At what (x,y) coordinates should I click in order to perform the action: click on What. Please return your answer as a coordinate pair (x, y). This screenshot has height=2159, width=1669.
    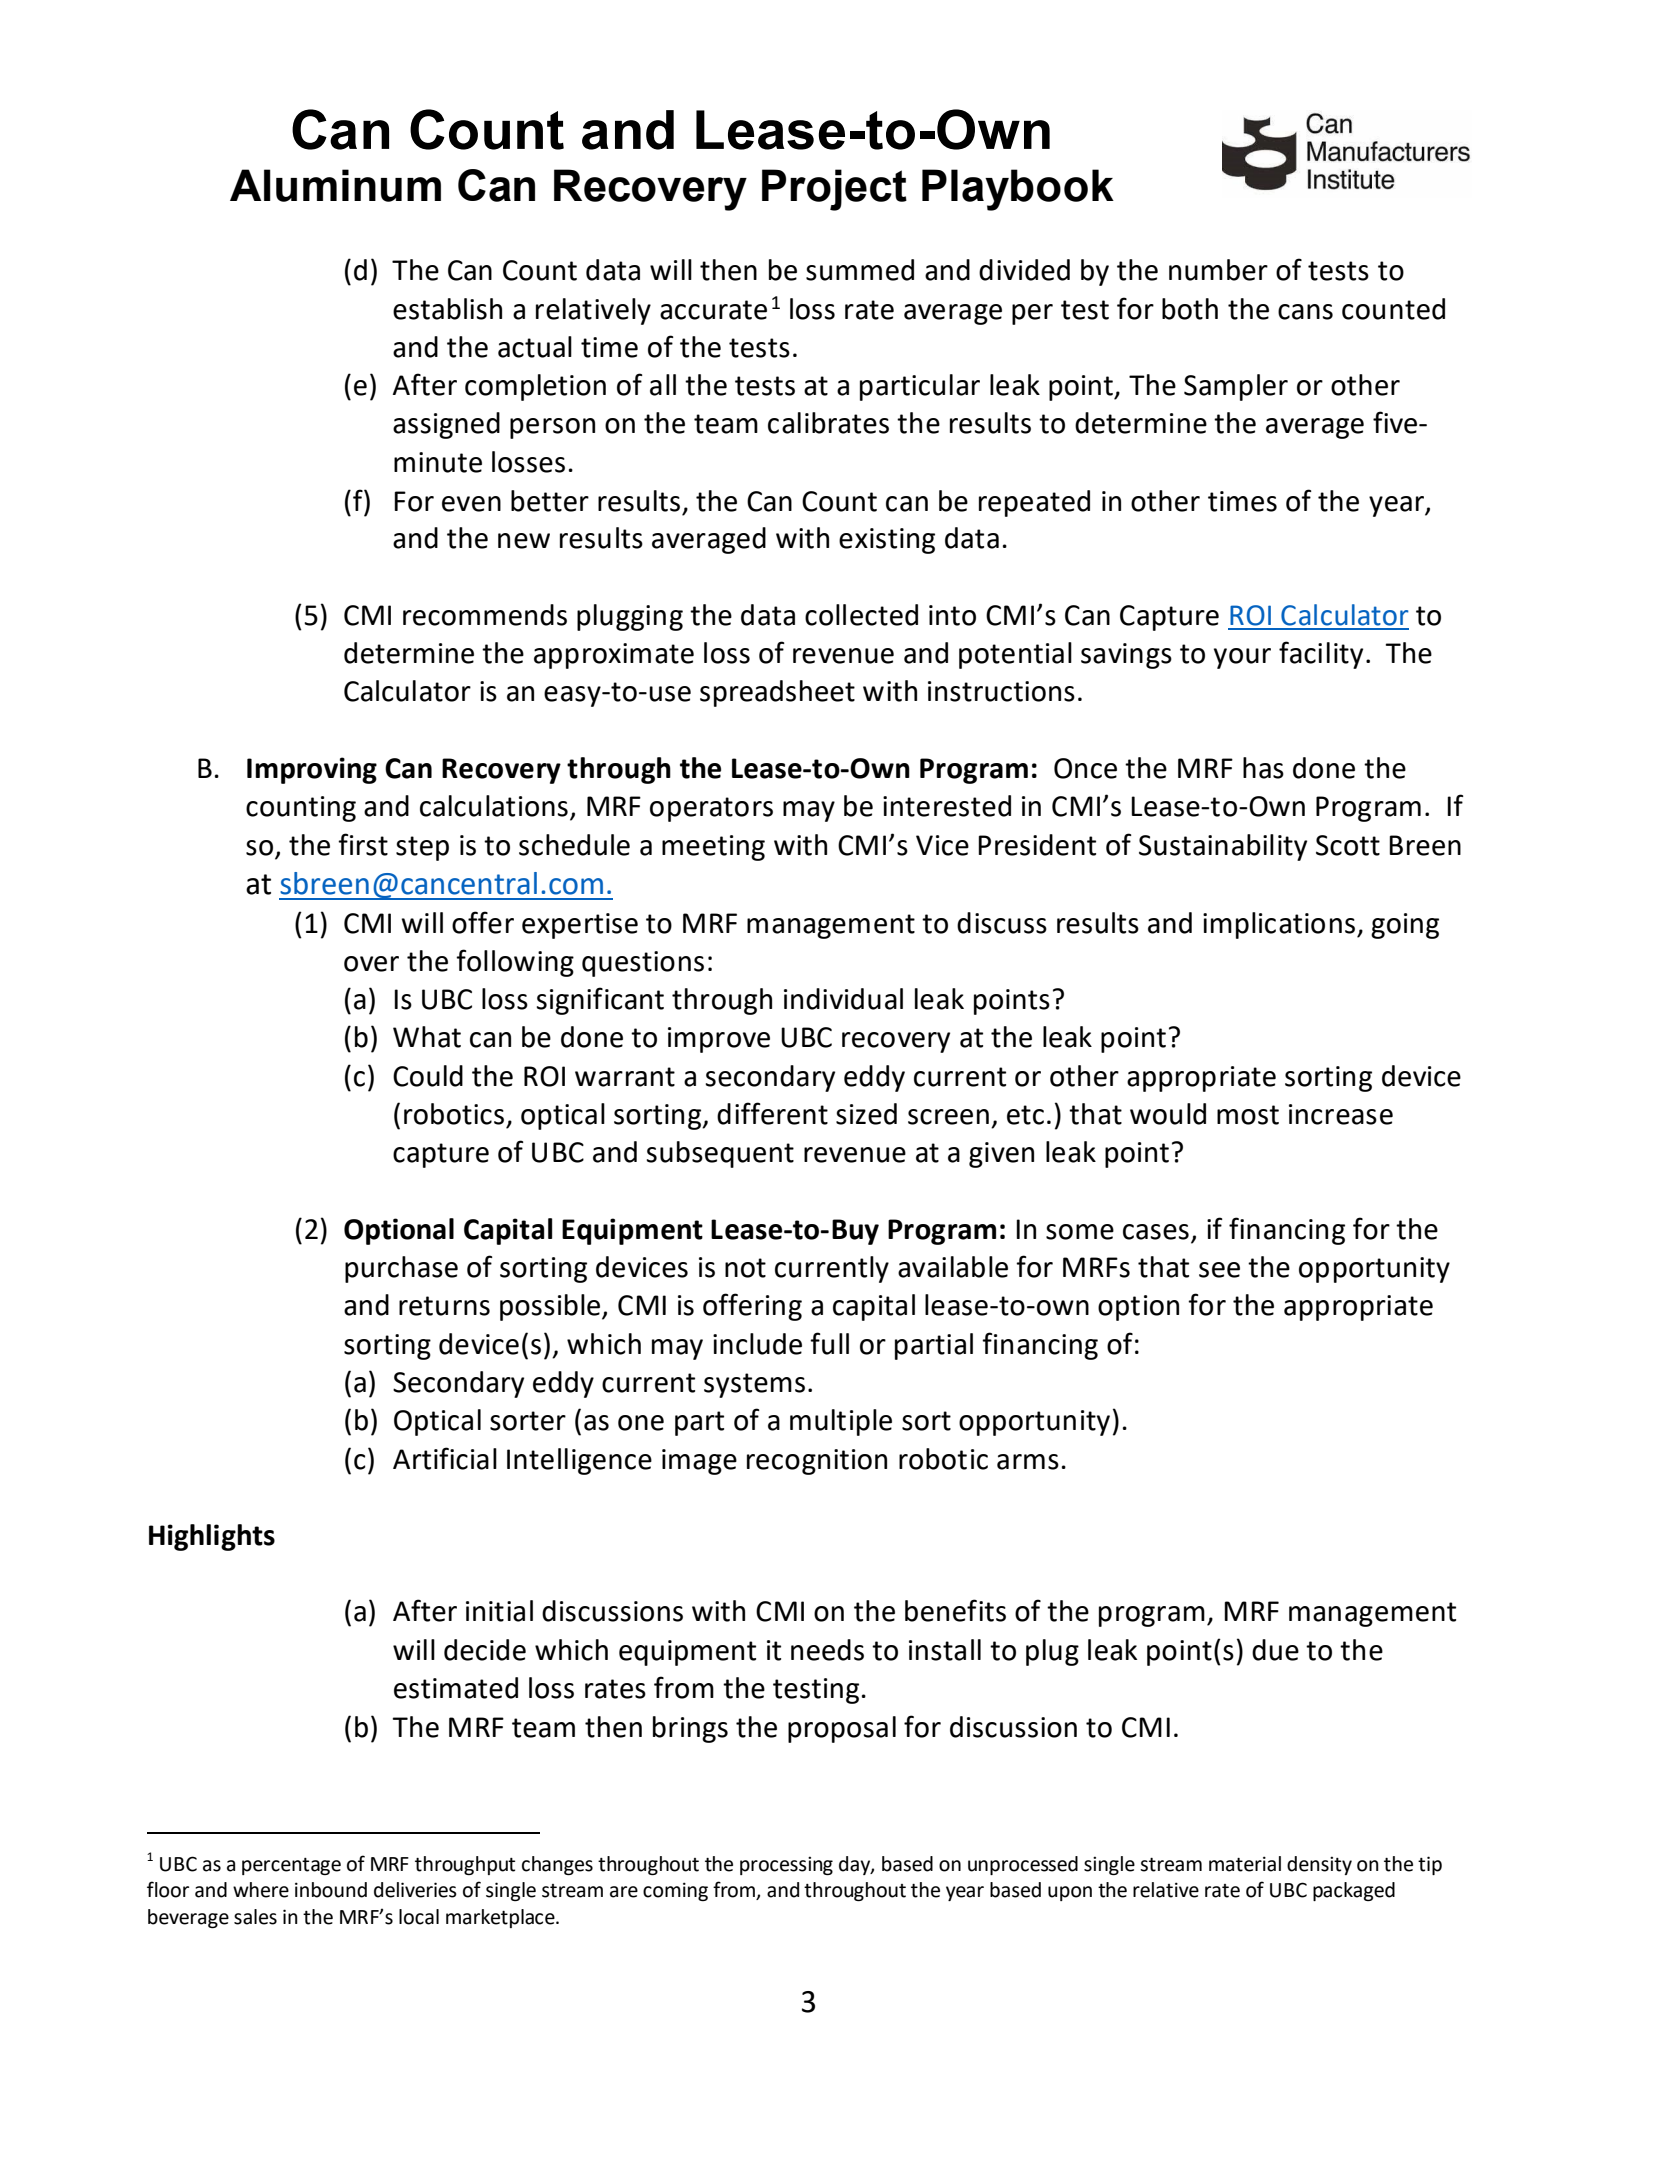
    Looking at the image, I should click on (427, 1037).
